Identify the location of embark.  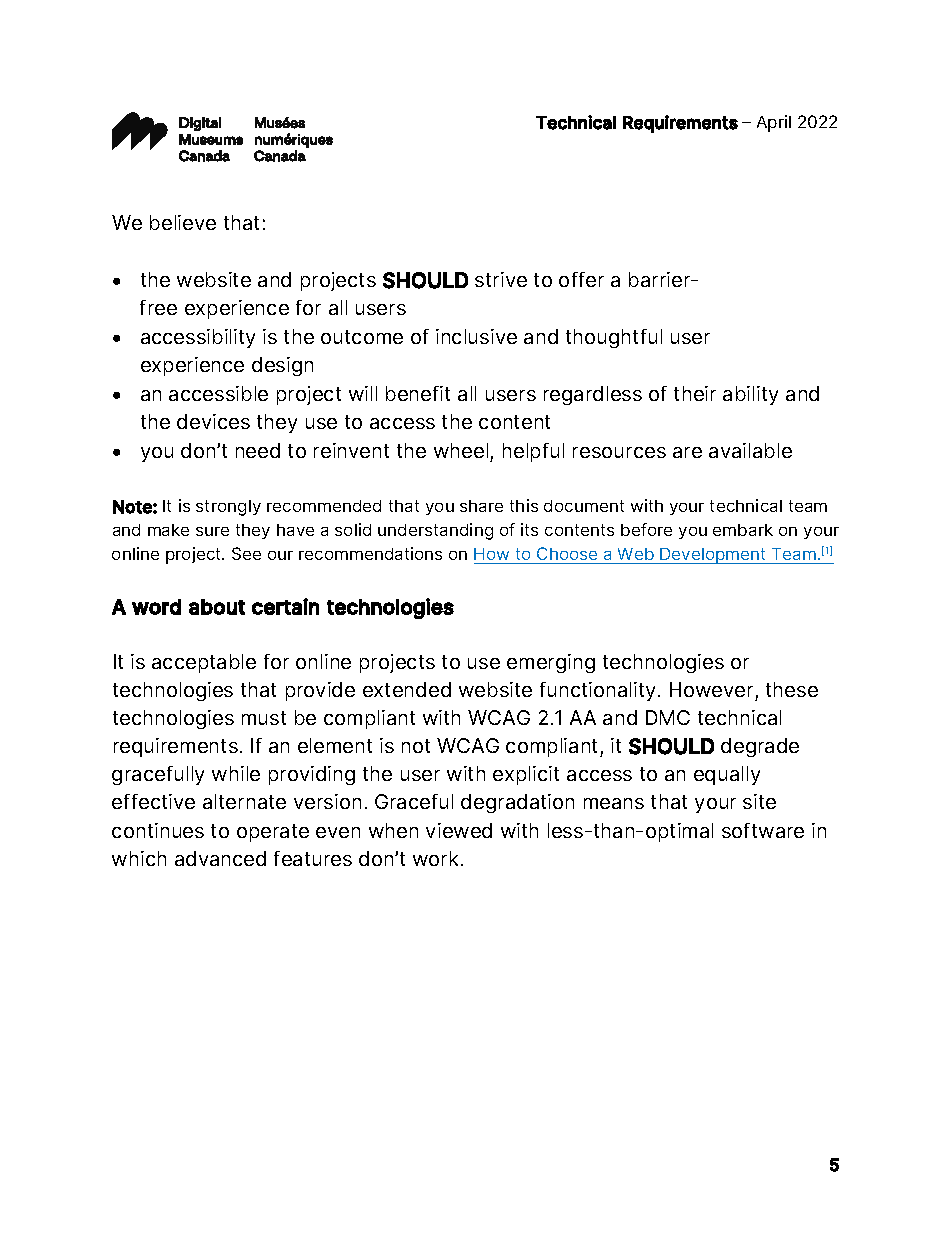
(743, 530).
